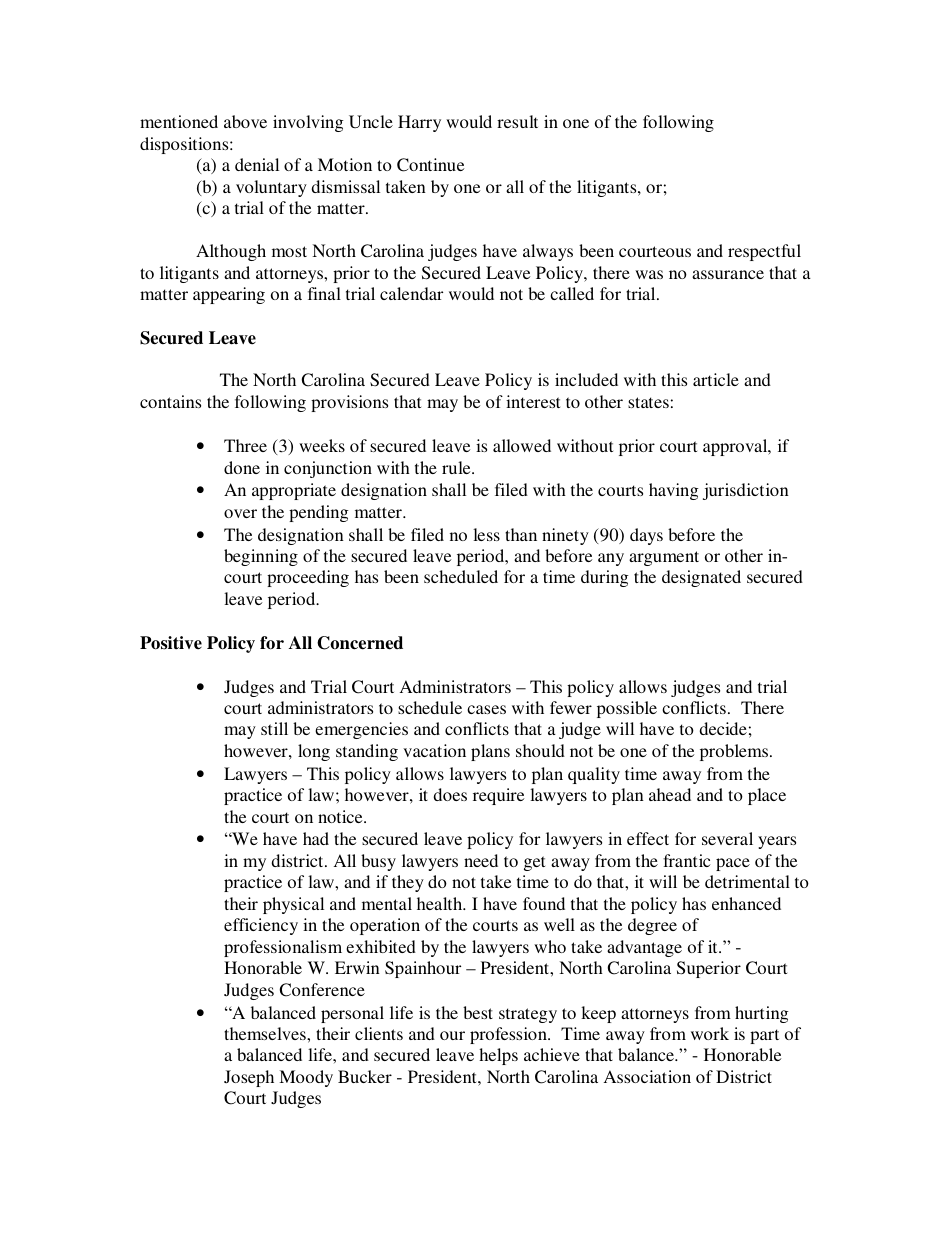 The height and width of the screenshot is (1233, 952). What do you see at coordinates (674, 491) in the screenshot?
I see `having` at bounding box center [674, 491].
